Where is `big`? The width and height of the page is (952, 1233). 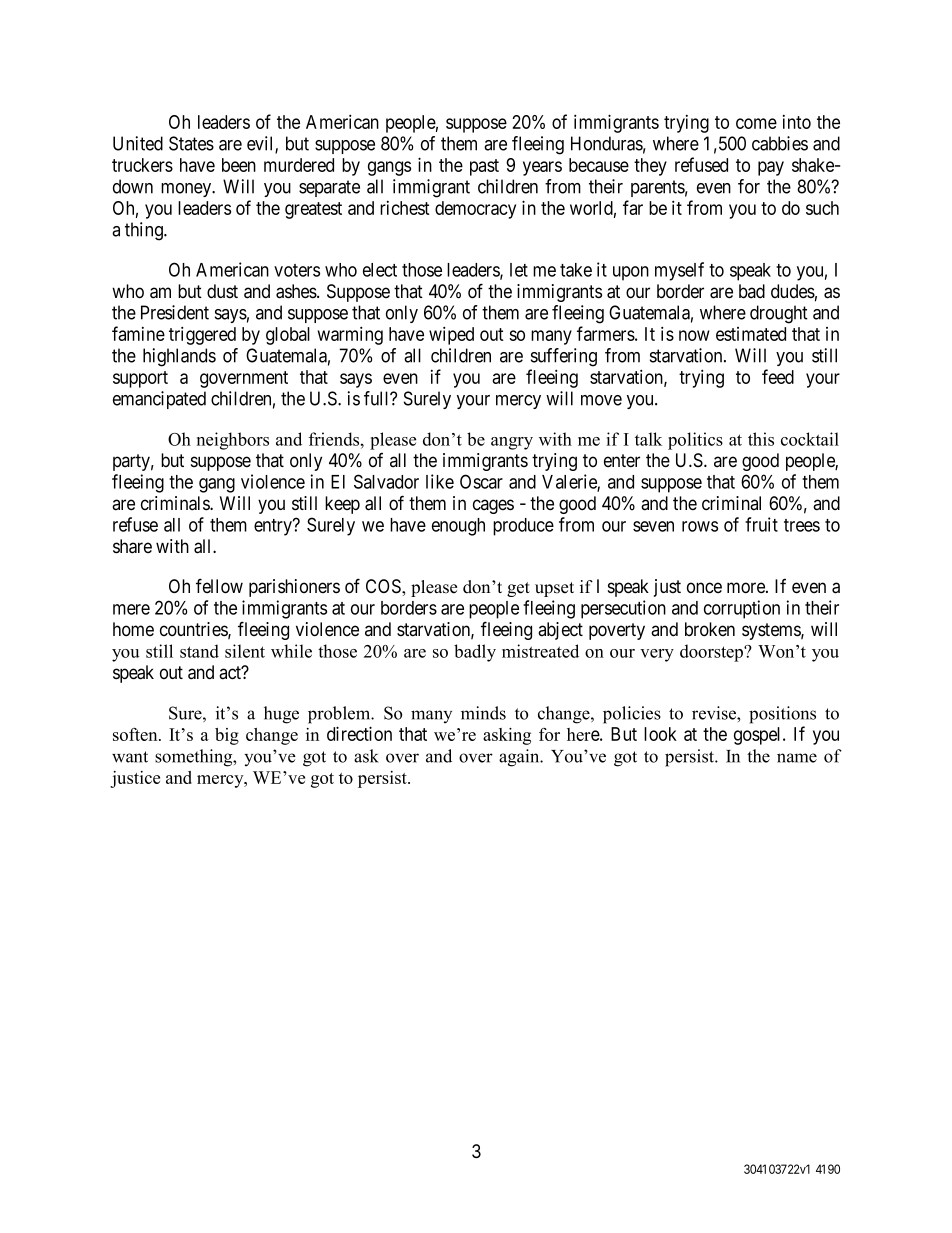 big is located at coordinates (227, 736).
